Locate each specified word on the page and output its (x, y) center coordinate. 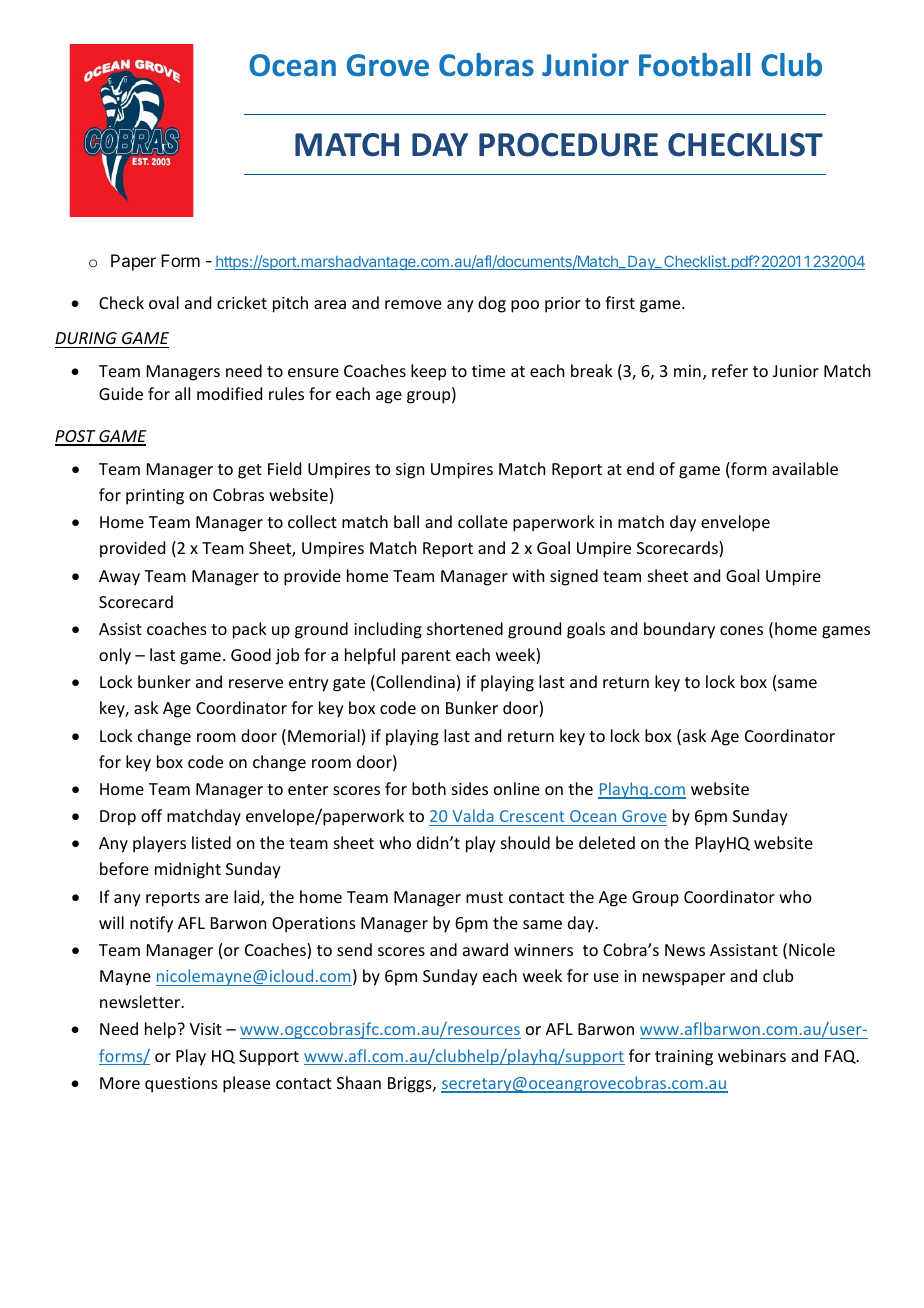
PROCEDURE (568, 145)
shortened (465, 628)
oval (164, 302)
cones (741, 630)
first (620, 302)
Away (119, 578)
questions (181, 1085)
